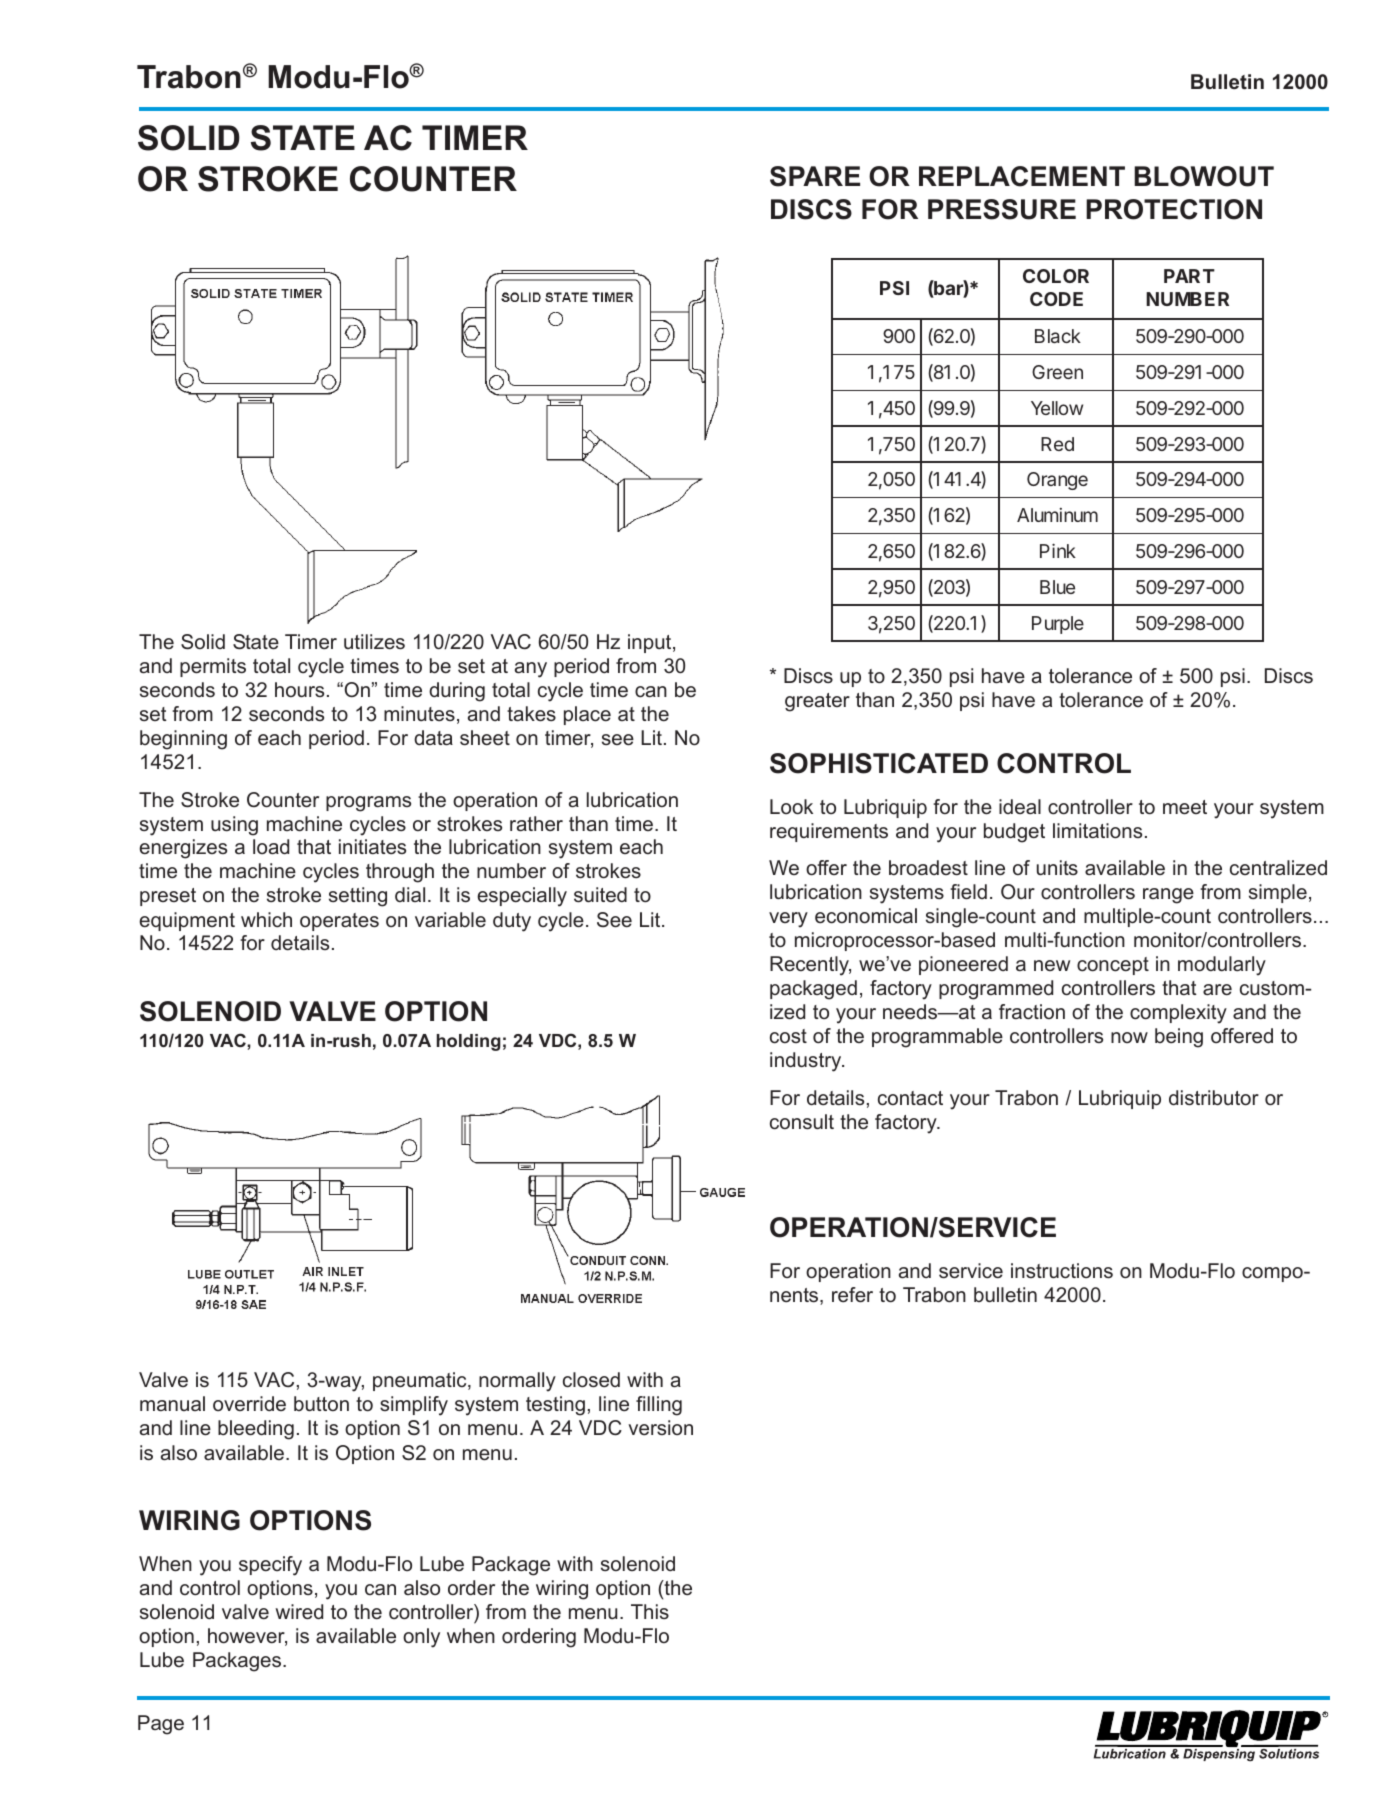 Image resolution: width=1397 pixels, height=1808 pixels. I want to click on concept, so click(1113, 966).
